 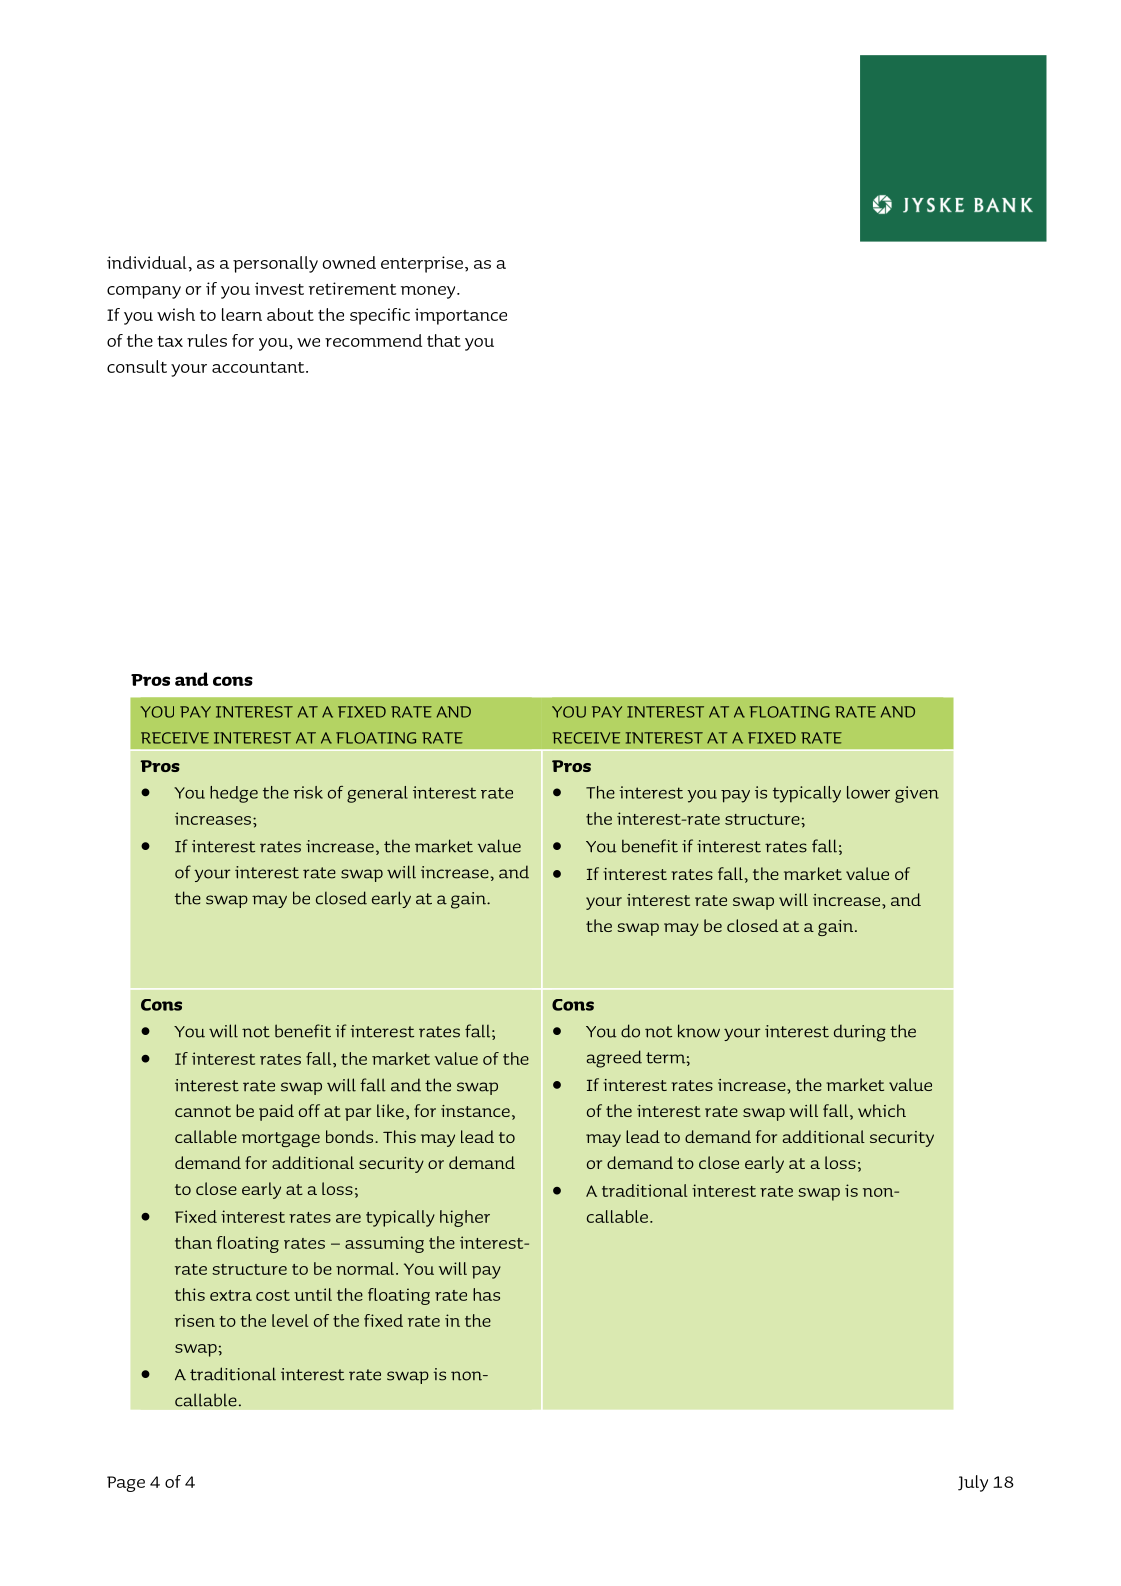 I want to click on importance, so click(x=461, y=316).
